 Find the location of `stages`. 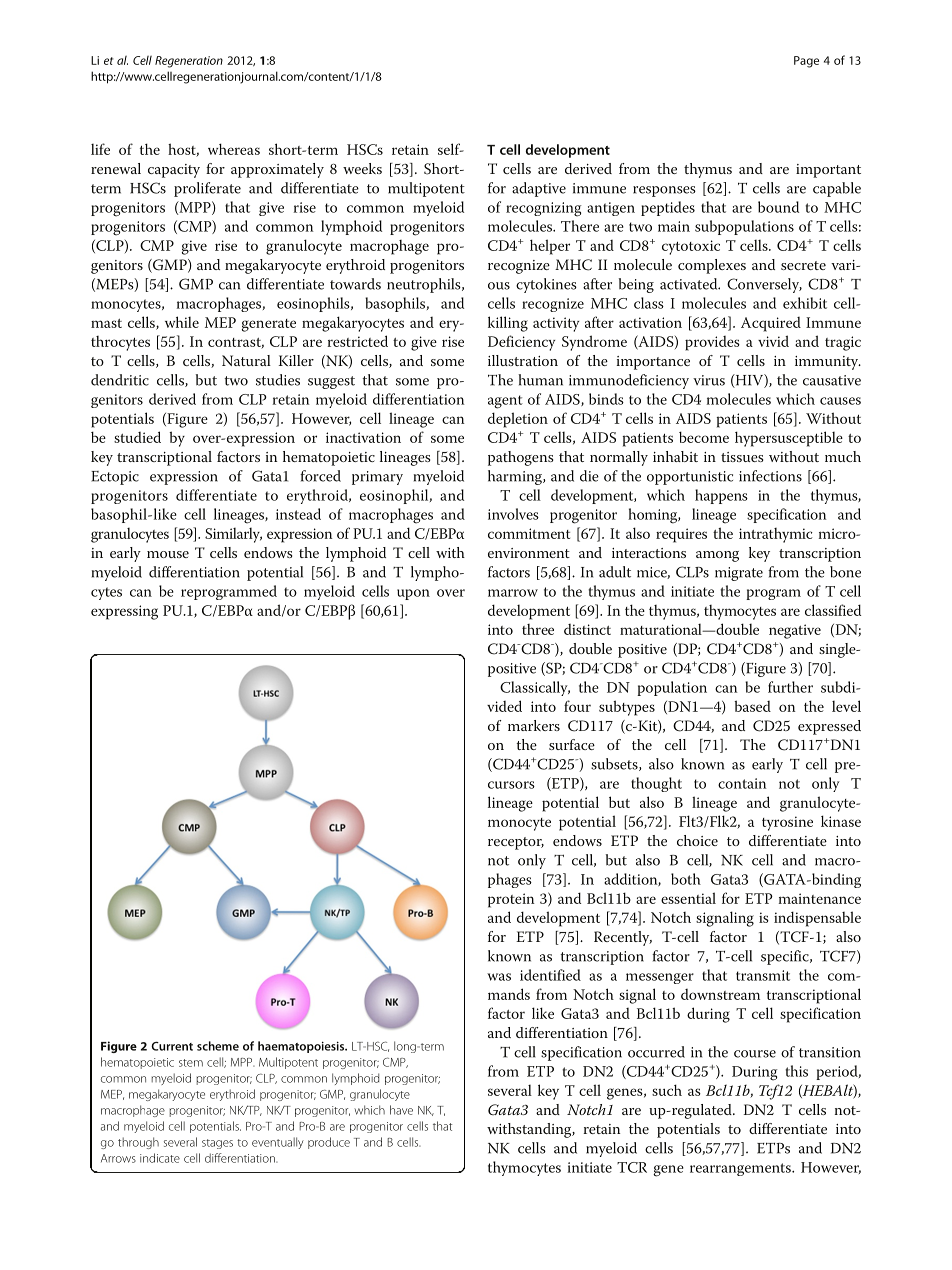

stages is located at coordinates (217, 1144).
